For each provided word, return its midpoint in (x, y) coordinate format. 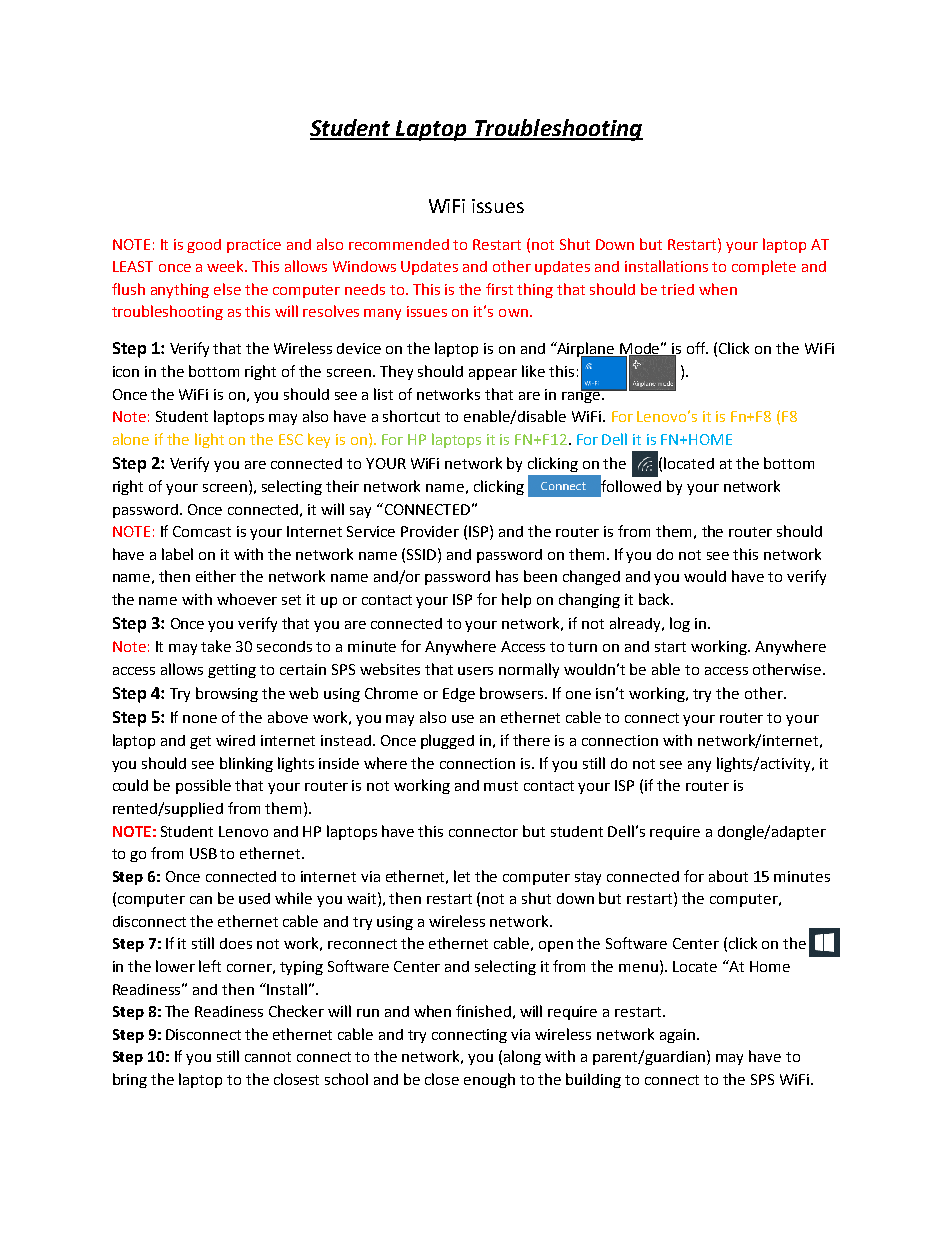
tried (677, 289)
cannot (268, 1057)
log (680, 624)
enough (489, 1080)
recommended (399, 244)
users (475, 671)
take (216, 646)
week (227, 266)
